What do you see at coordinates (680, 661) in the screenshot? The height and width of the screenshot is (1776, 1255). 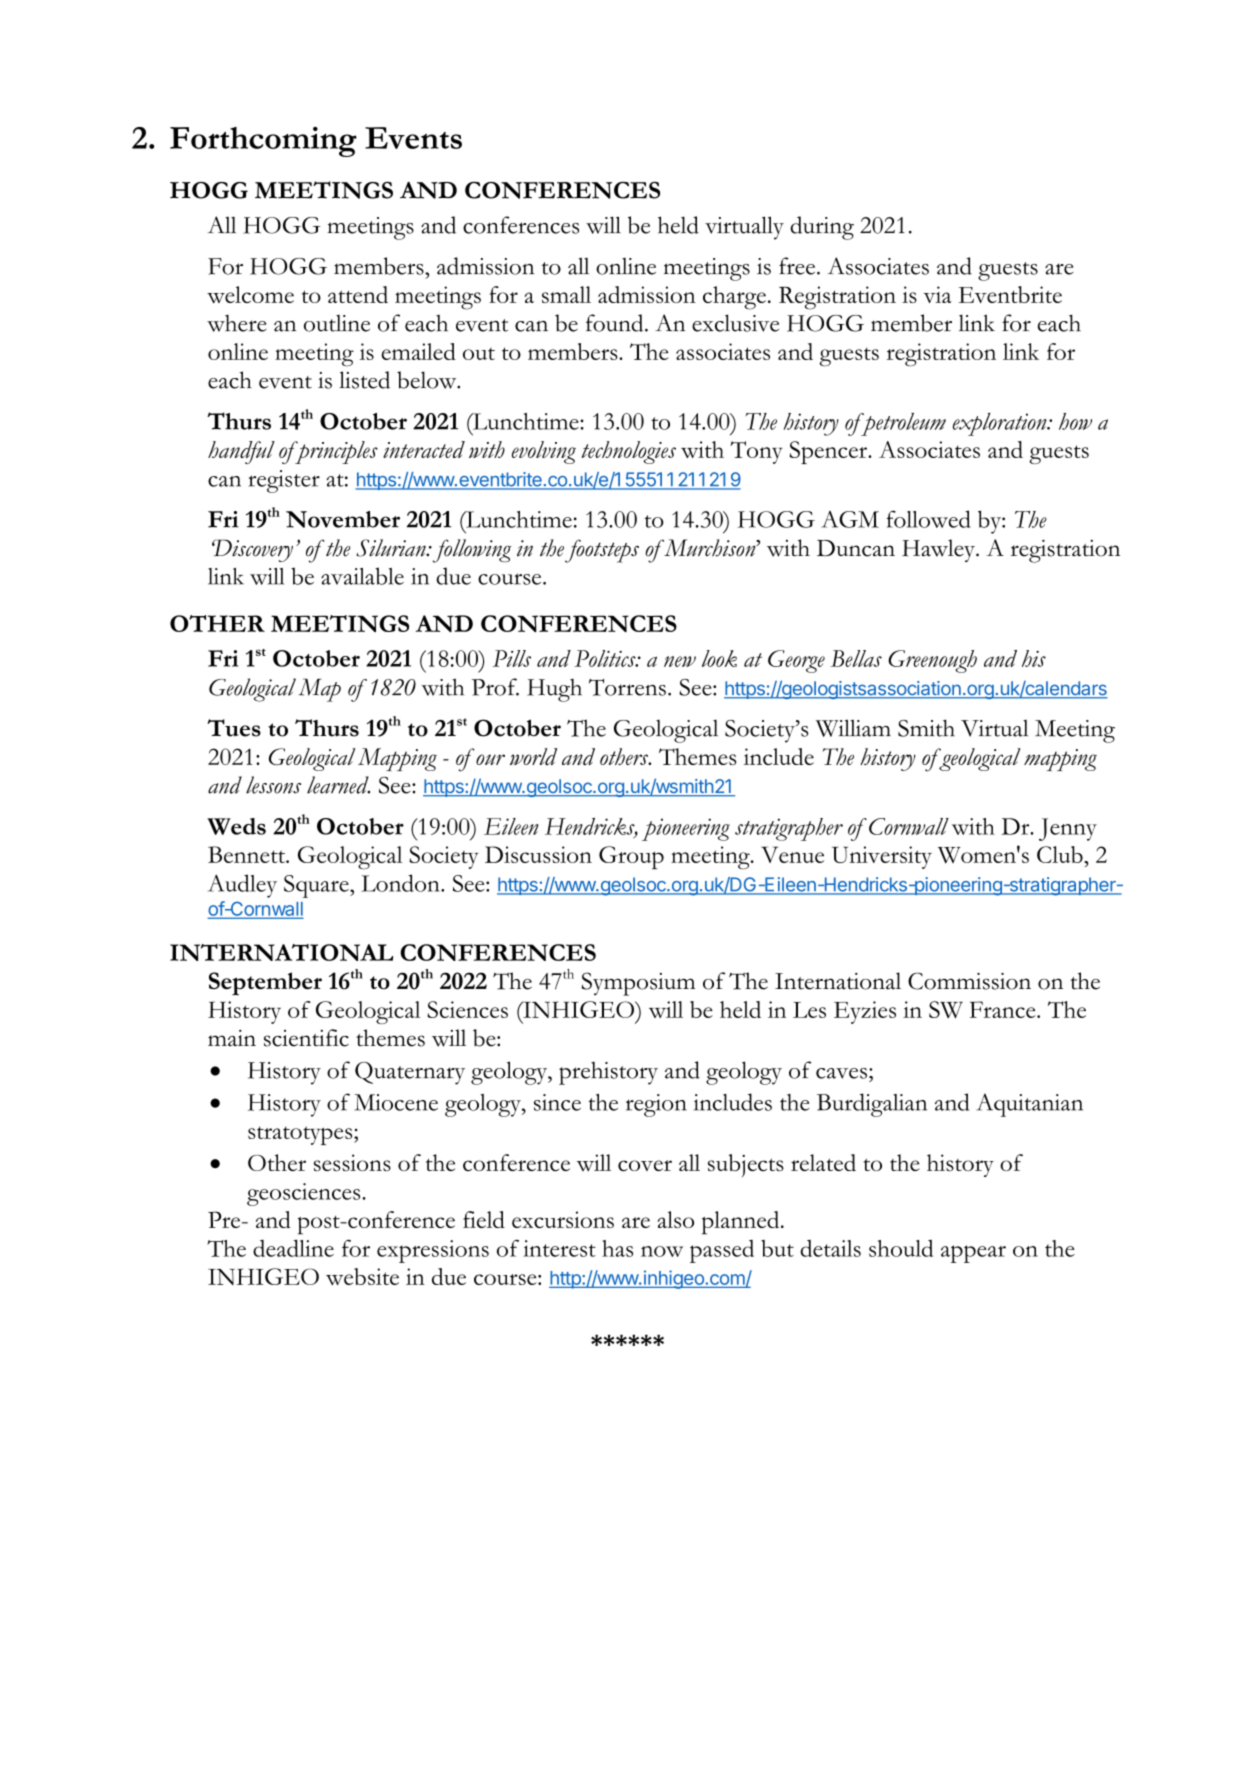 I see `new` at bounding box center [680, 661].
